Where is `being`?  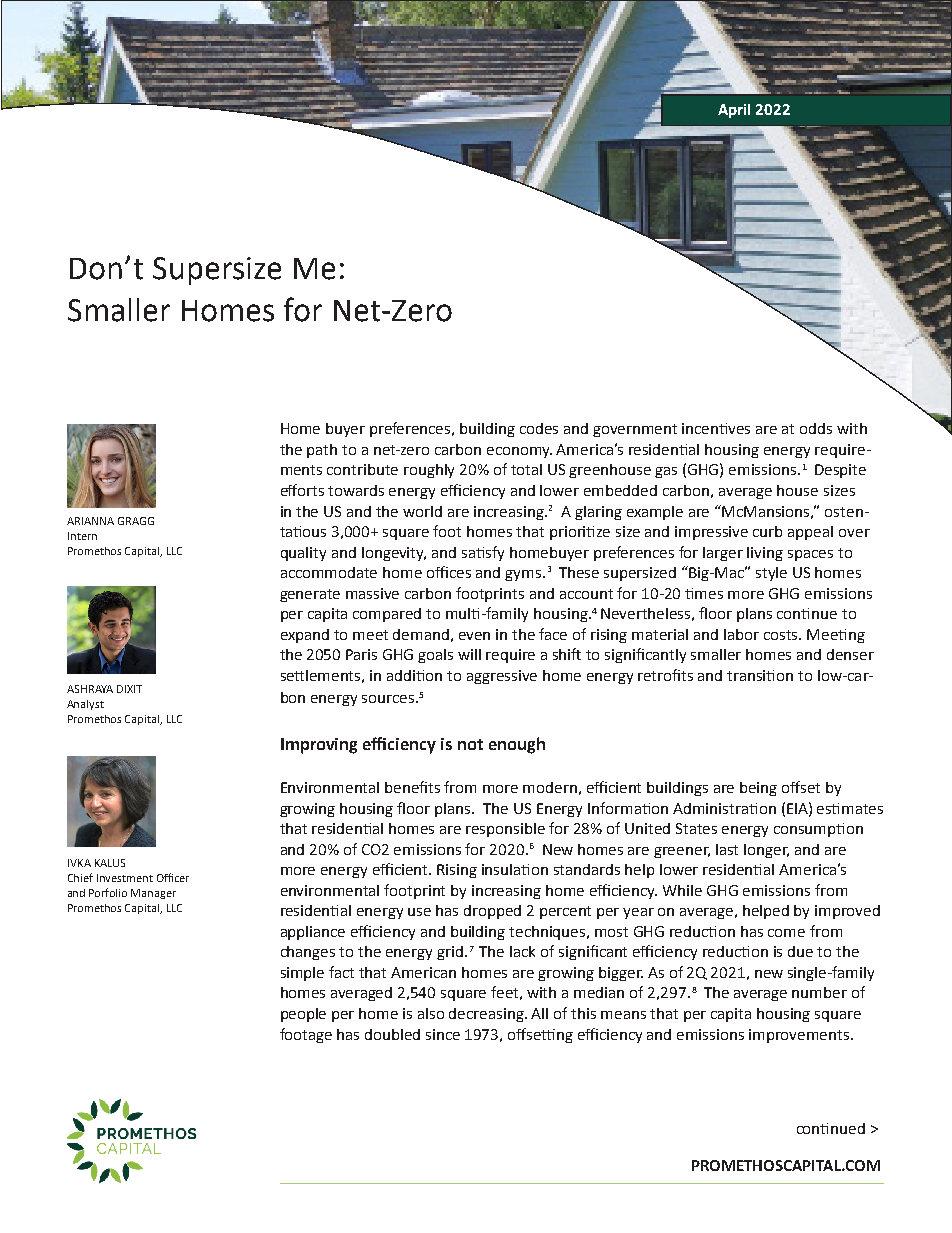
being is located at coordinates (758, 789).
